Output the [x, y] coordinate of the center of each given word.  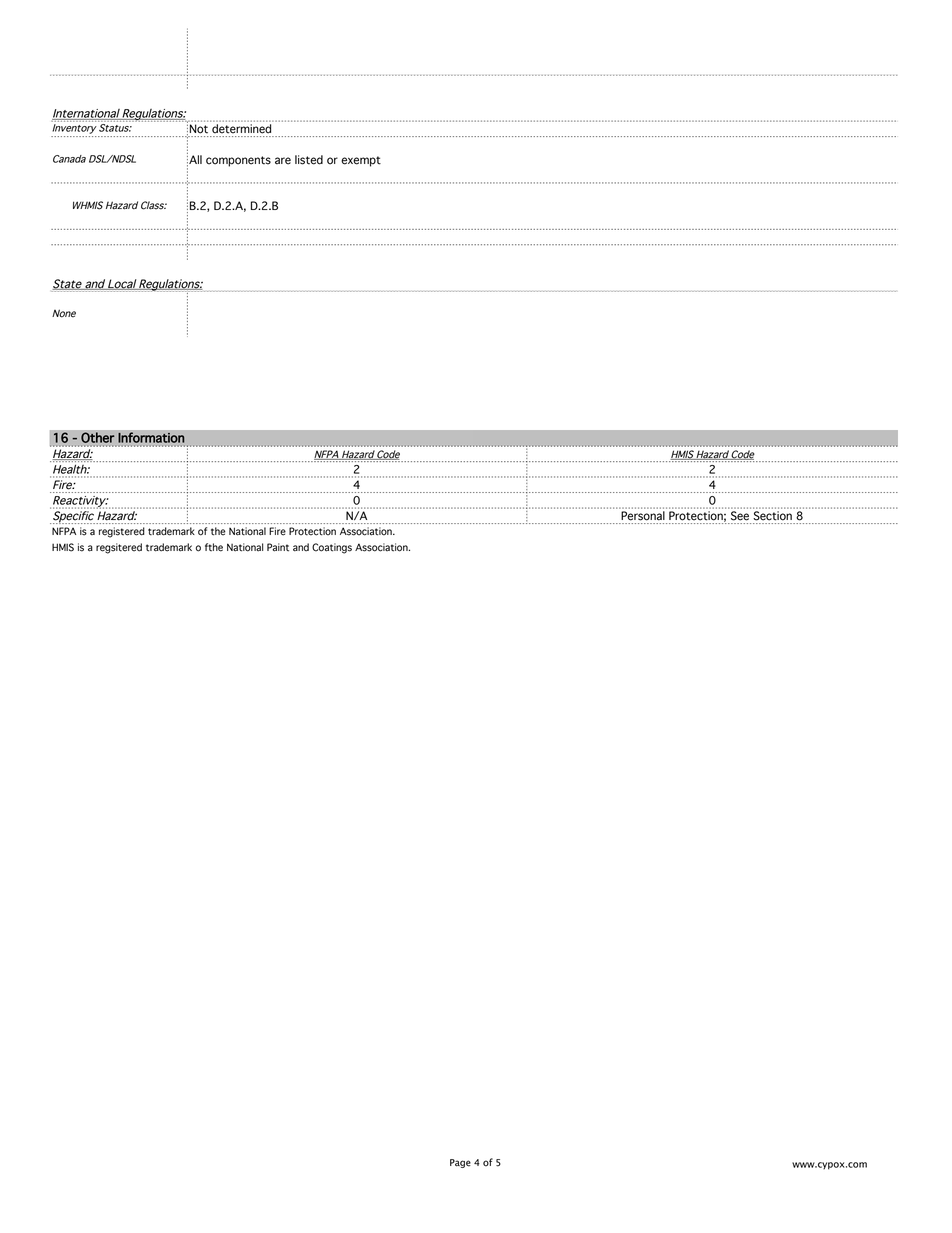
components [238, 161]
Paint [278, 547]
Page [460, 1163]
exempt [361, 161]
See [740, 516]
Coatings [332, 548]
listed [309, 160]
